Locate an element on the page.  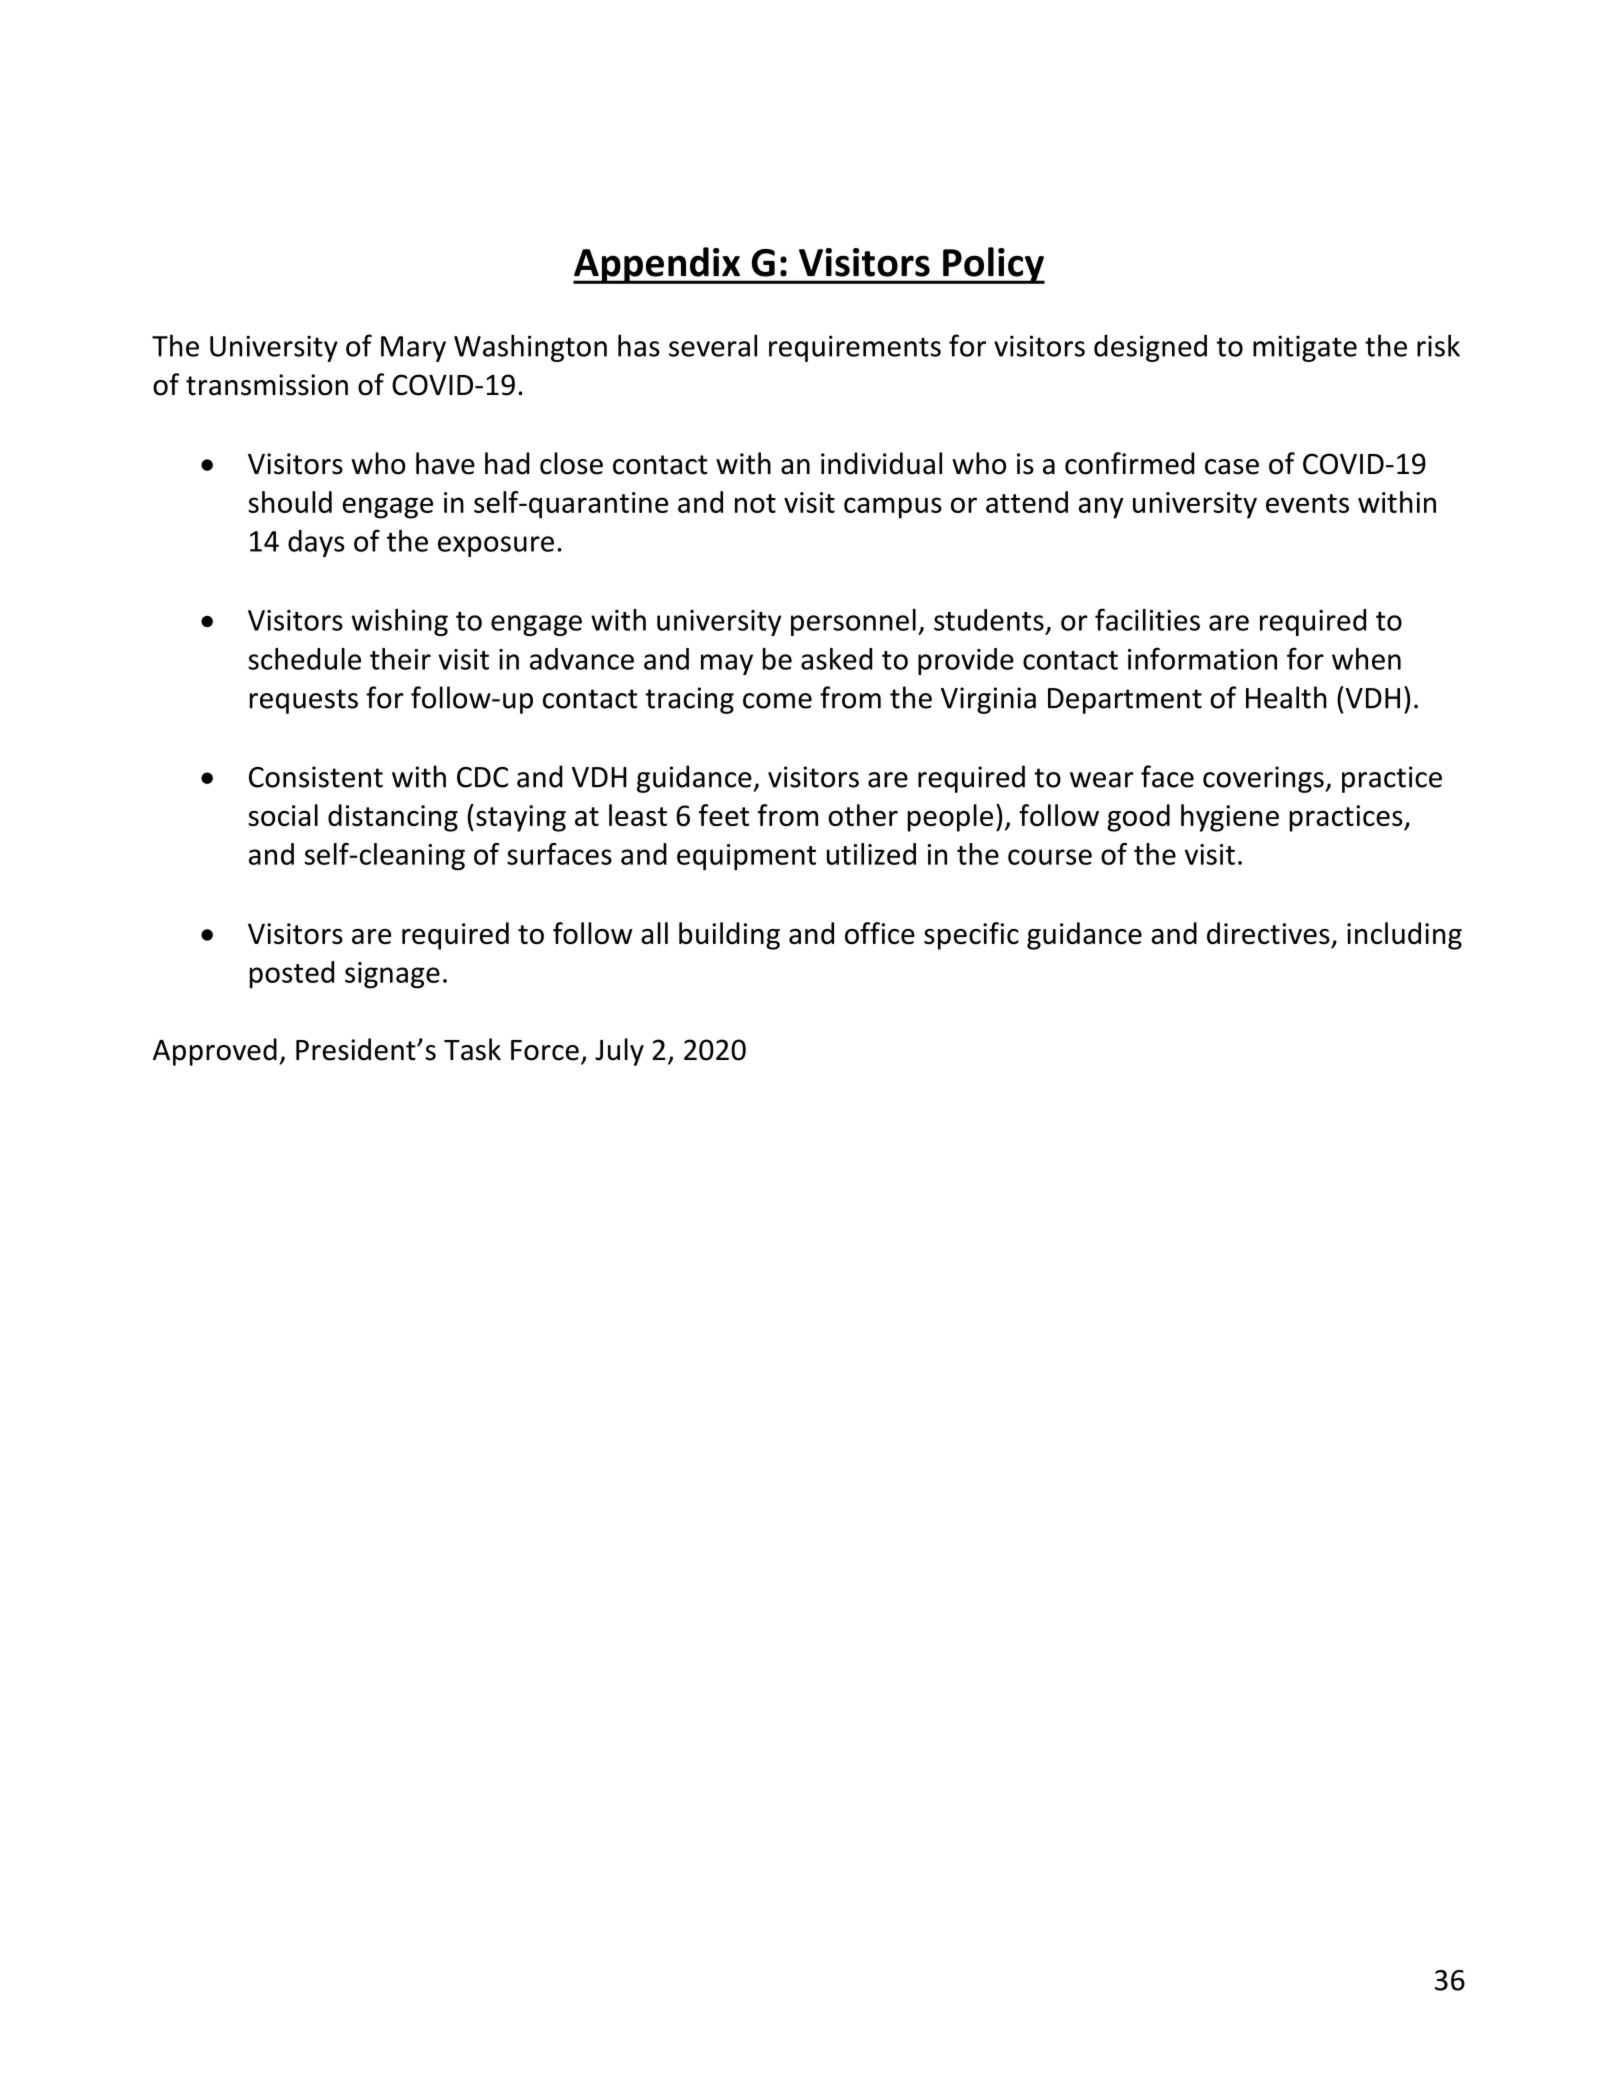
July is located at coordinates (619, 1052).
